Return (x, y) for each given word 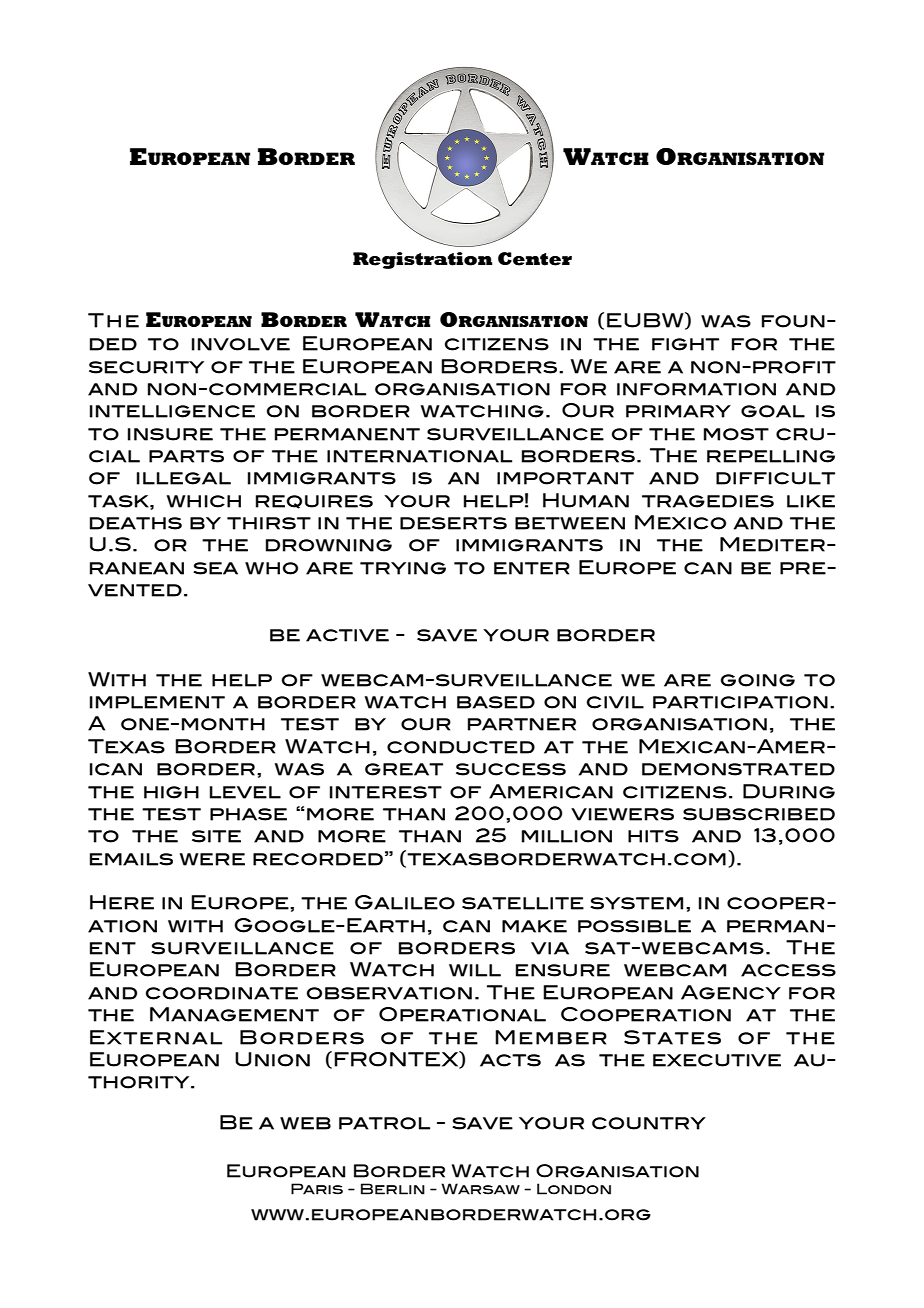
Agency (731, 992)
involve (241, 344)
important (565, 478)
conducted (461, 747)
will (475, 970)
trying (403, 568)
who (271, 568)
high (171, 792)
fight (685, 344)
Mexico (680, 522)
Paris (317, 1189)
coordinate (222, 993)
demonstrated (738, 769)
